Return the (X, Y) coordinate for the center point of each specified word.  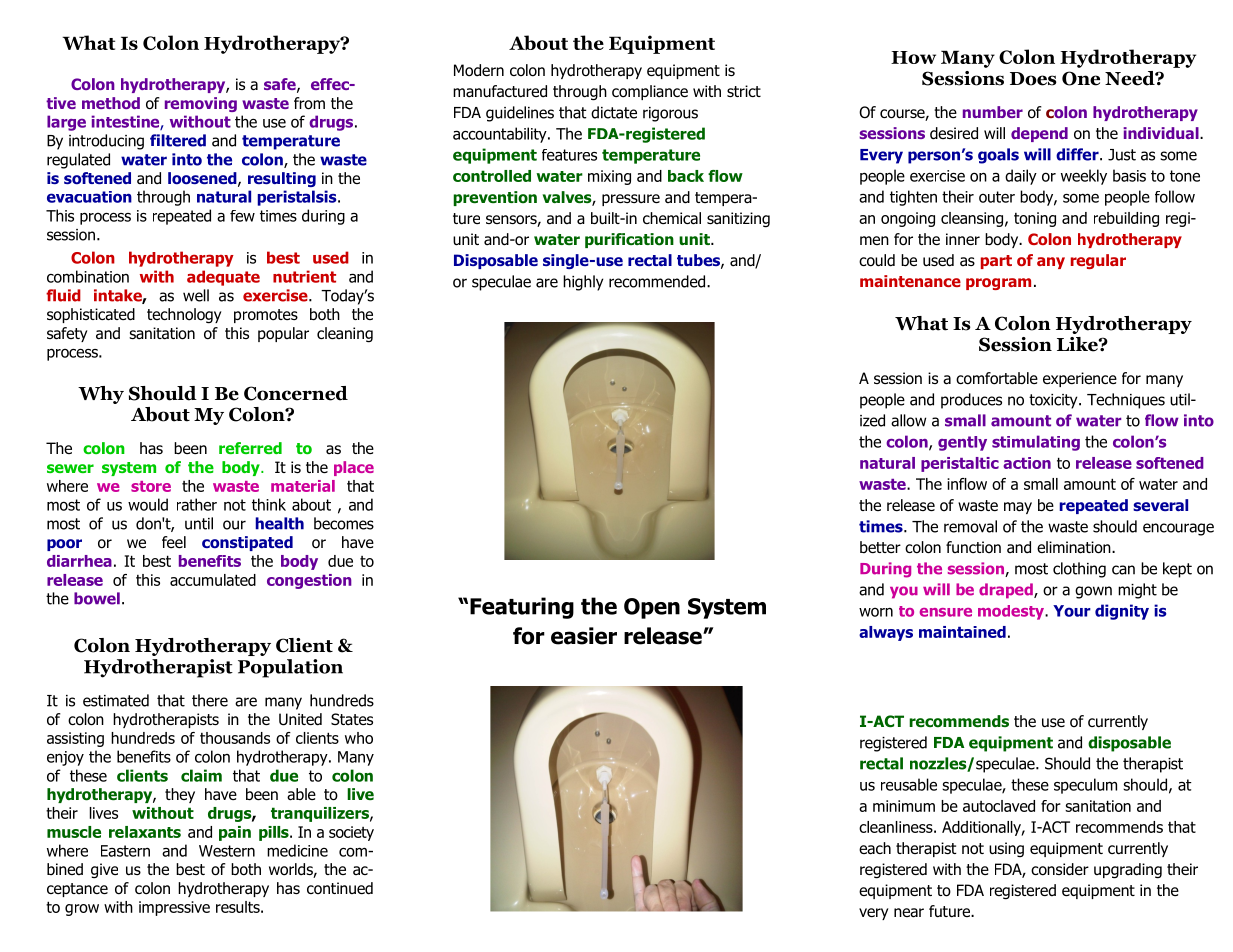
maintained (962, 632)
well (196, 295)
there (210, 700)
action (1027, 463)
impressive (174, 908)
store (151, 486)
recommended (658, 281)
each (875, 848)
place (354, 468)
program (998, 284)
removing (201, 104)
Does (1033, 79)
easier (584, 636)
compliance (650, 92)
